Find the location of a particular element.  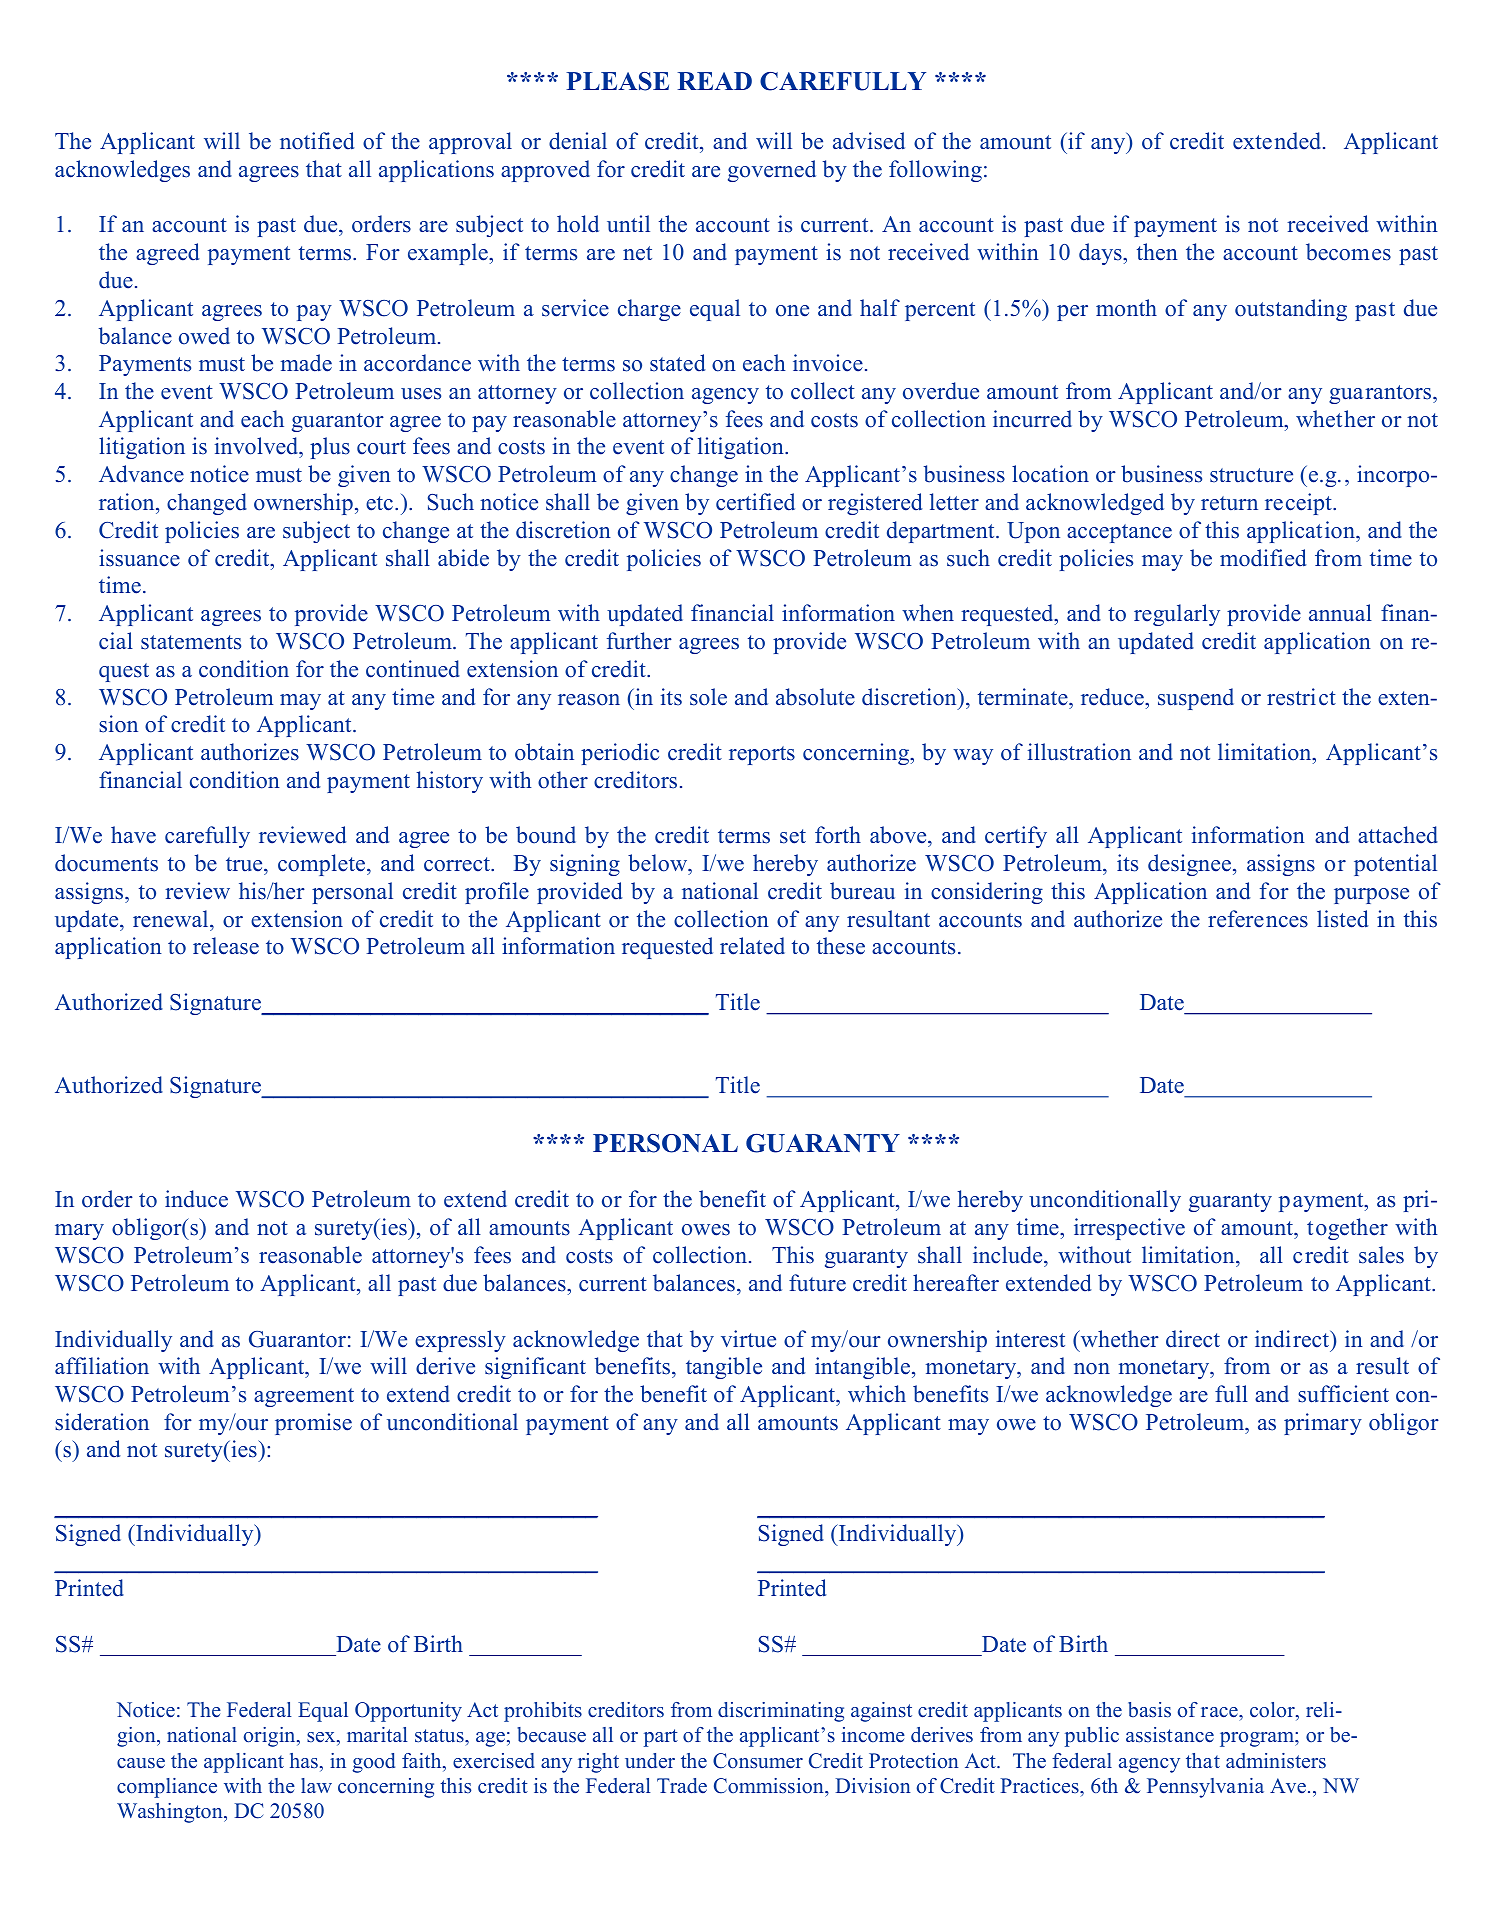

origin is located at coordinates (271, 1737).
